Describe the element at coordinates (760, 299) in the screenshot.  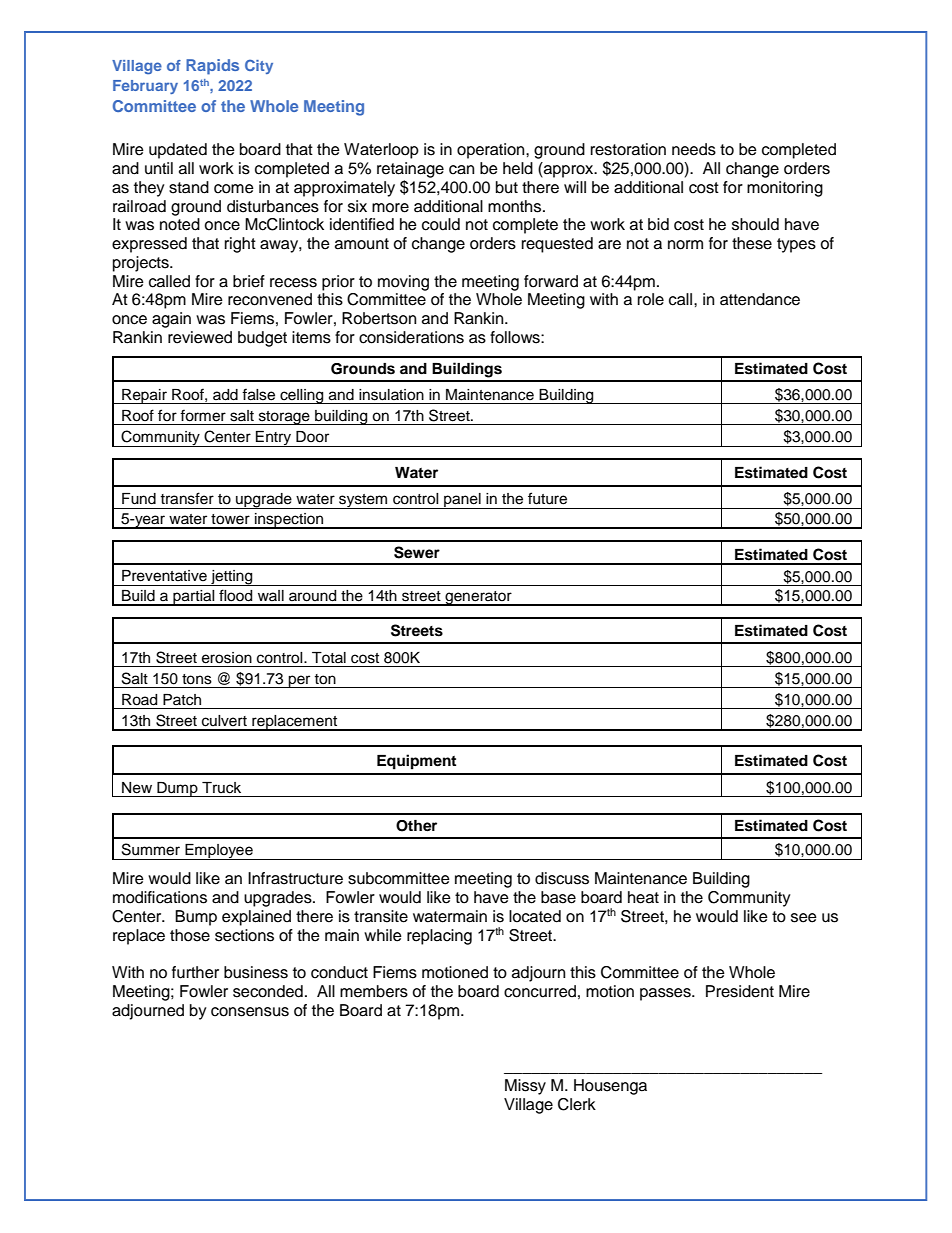
I see `attendance` at that location.
